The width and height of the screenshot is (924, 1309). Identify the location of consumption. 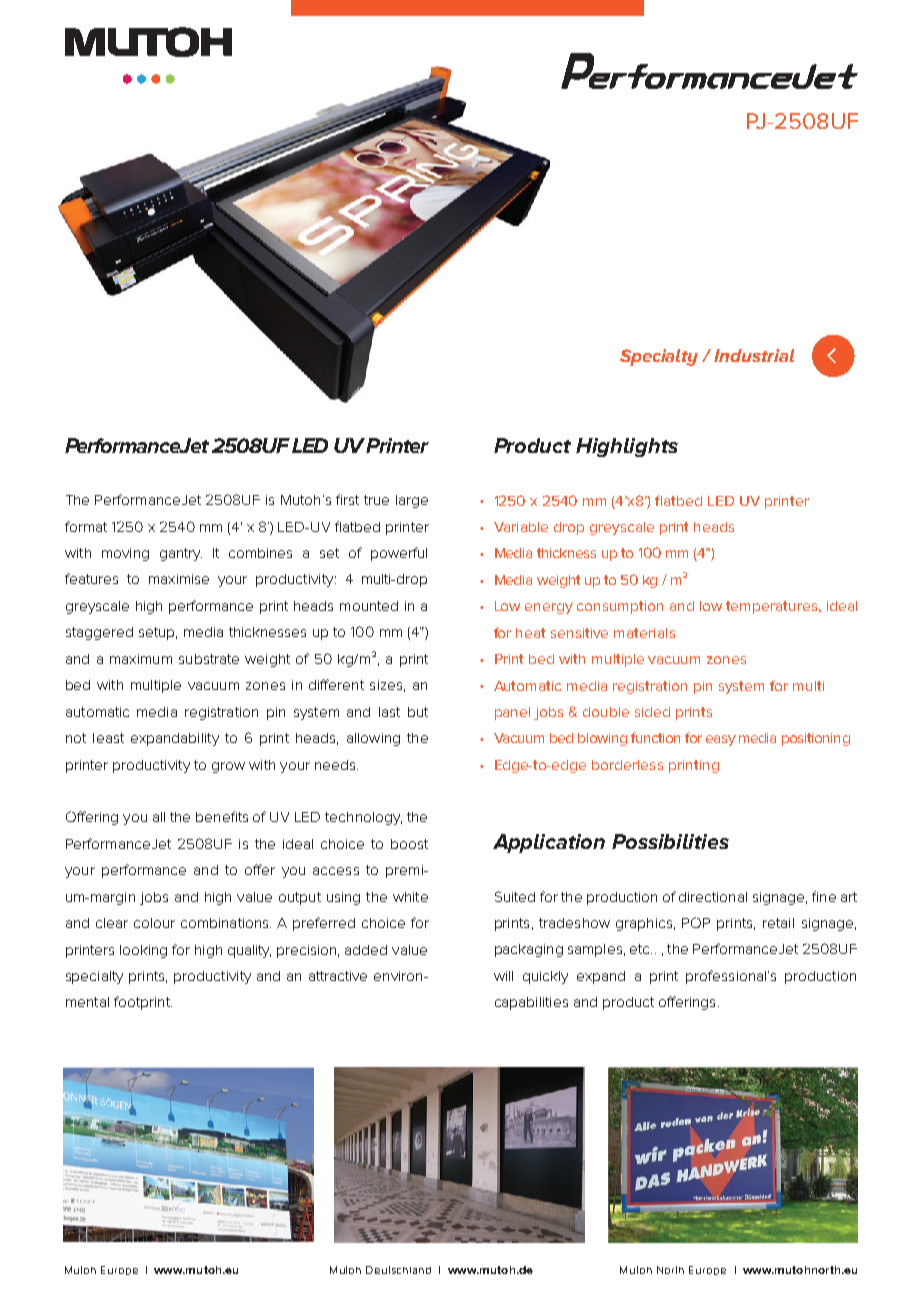
(620, 607).
